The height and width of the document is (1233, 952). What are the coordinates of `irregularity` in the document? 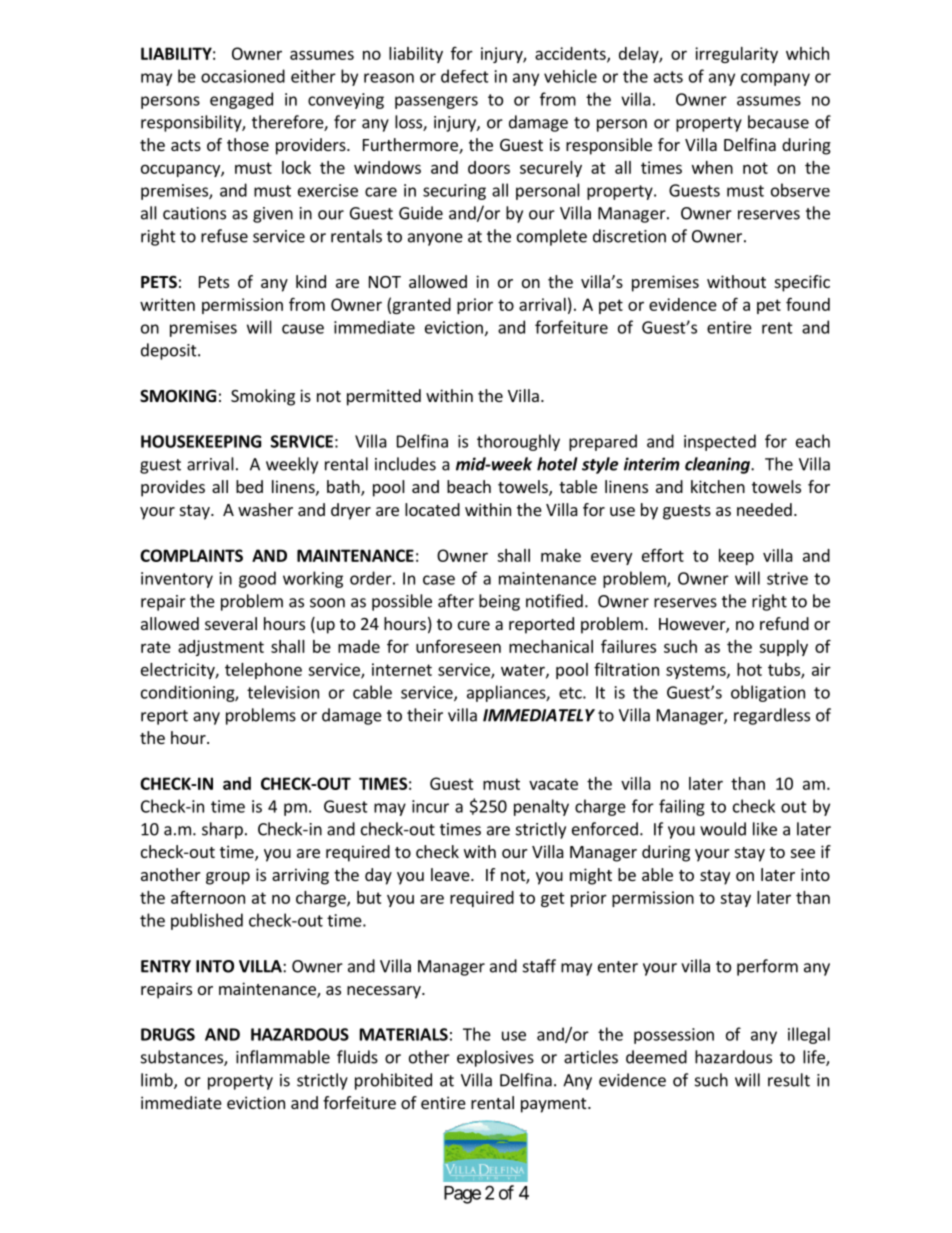 It's located at (736, 55).
